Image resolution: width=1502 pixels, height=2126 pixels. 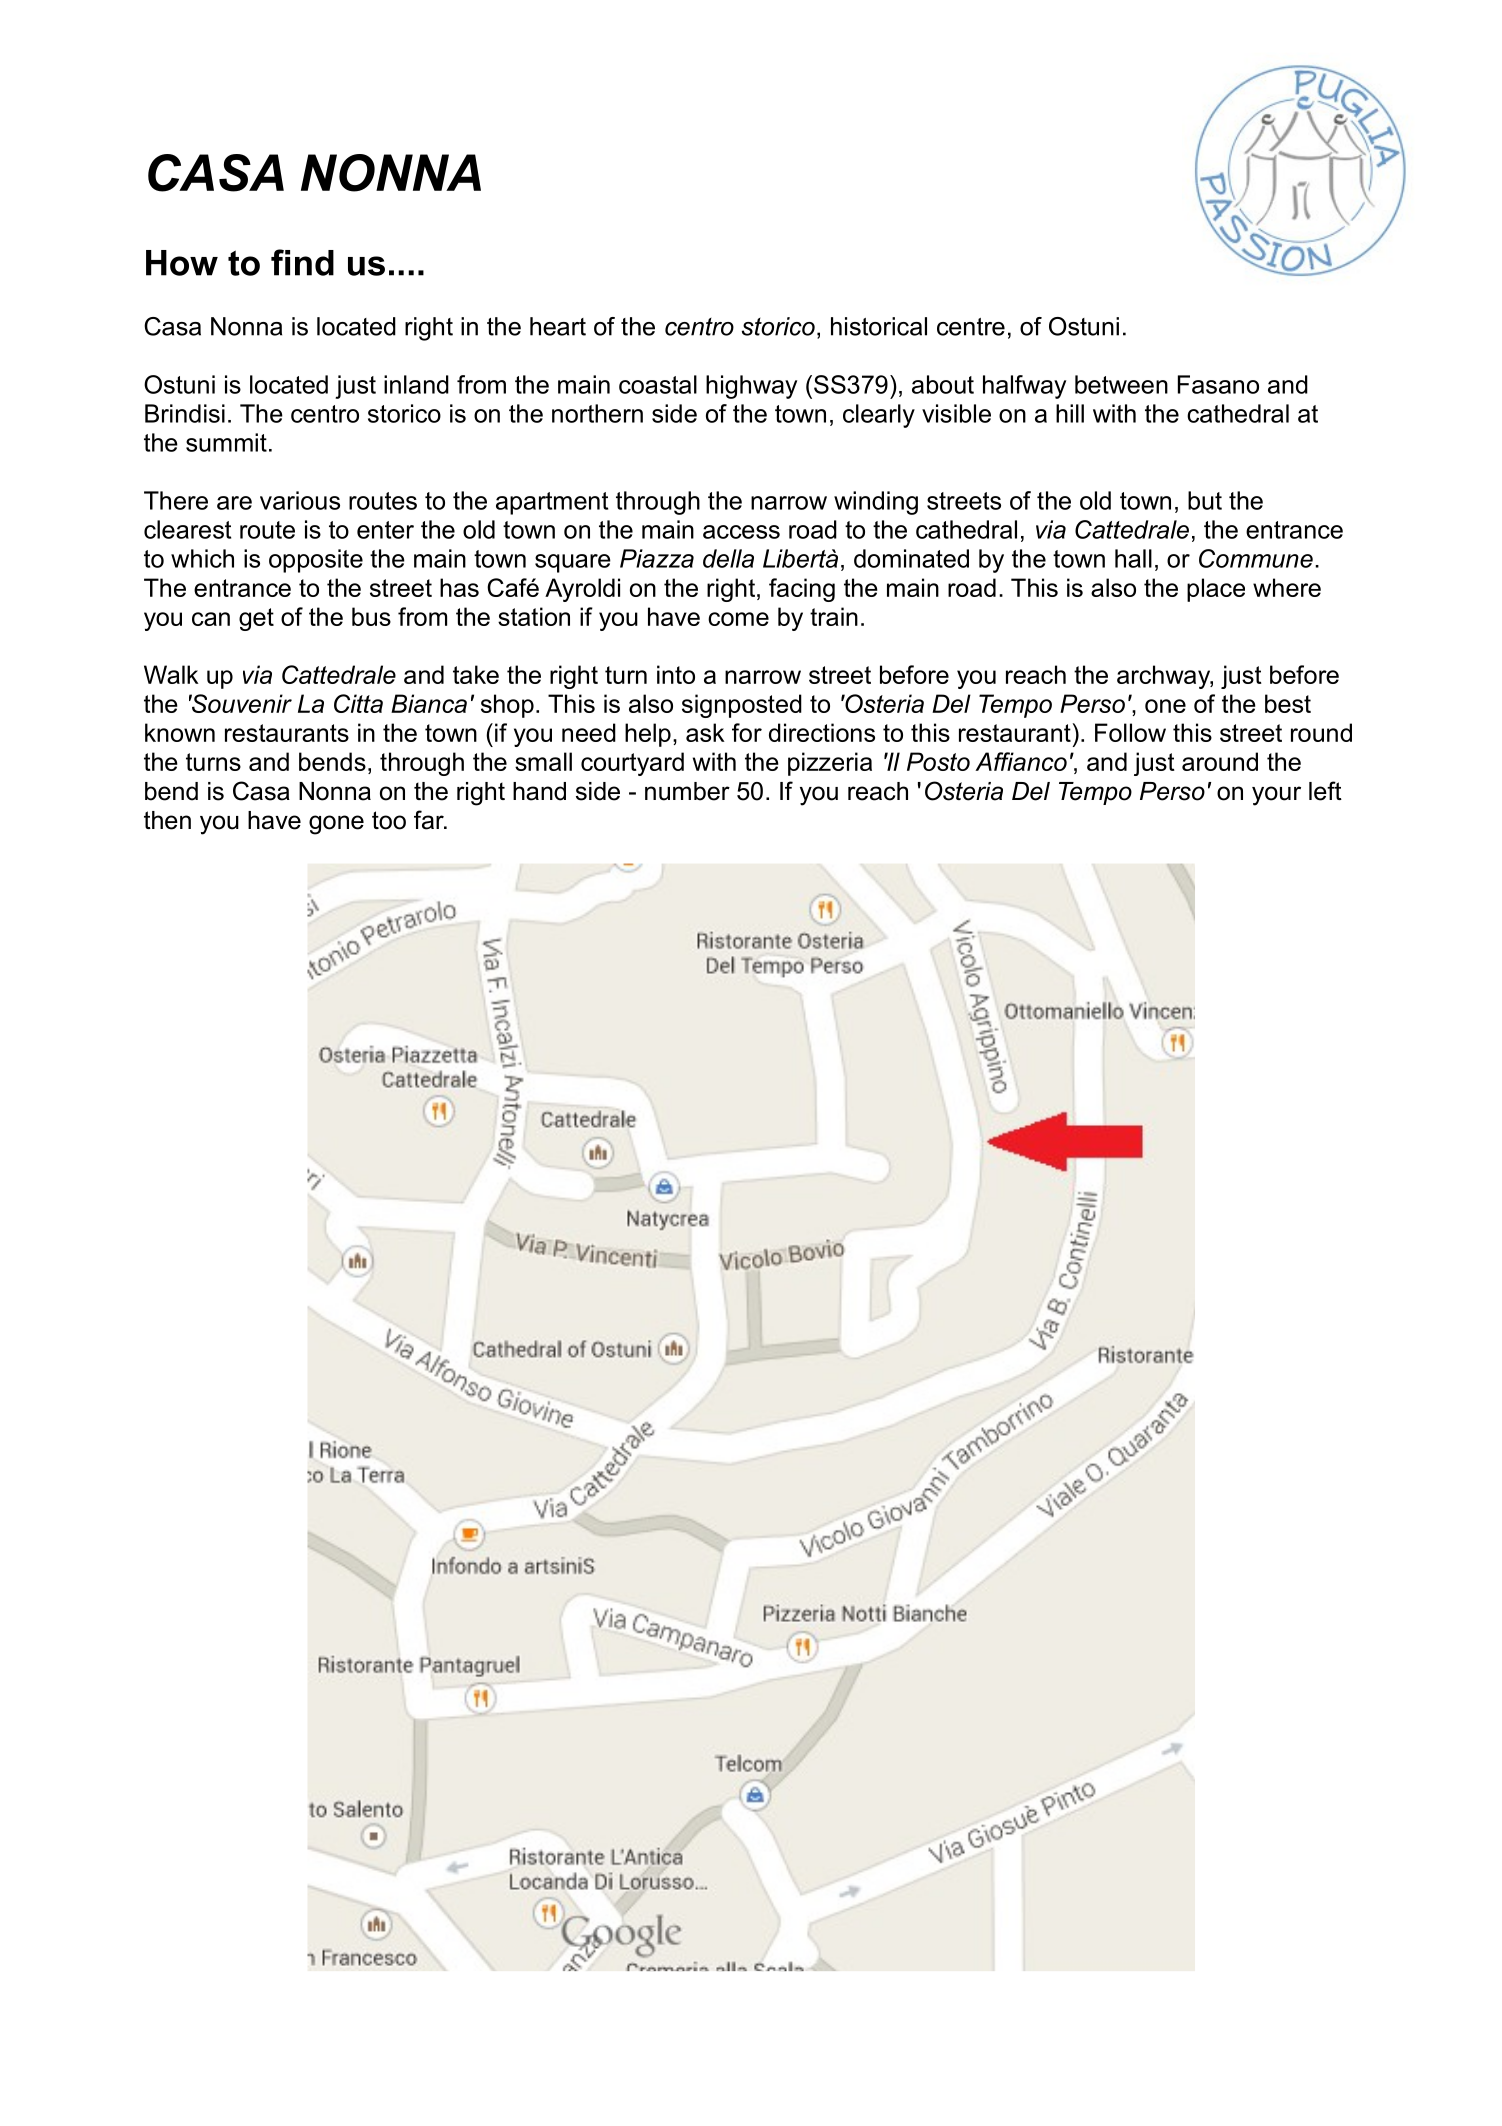 What do you see at coordinates (687, 791) in the screenshot?
I see `number` at bounding box center [687, 791].
